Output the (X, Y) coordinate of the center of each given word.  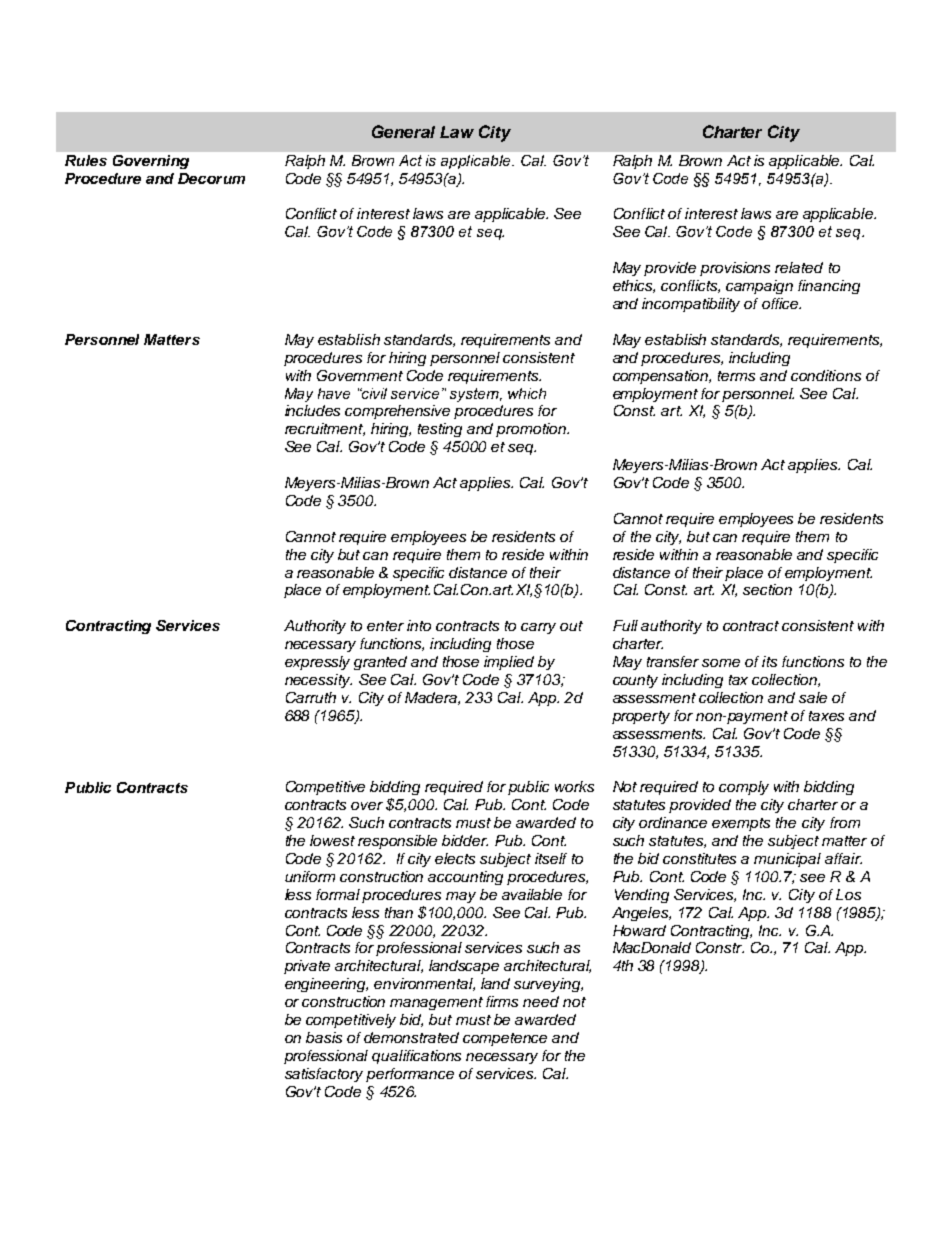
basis (324, 1037)
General (403, 131)
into (419, 625)
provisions (735, 269)
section (767, 589)
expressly (317, 663)
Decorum (211, 178)
